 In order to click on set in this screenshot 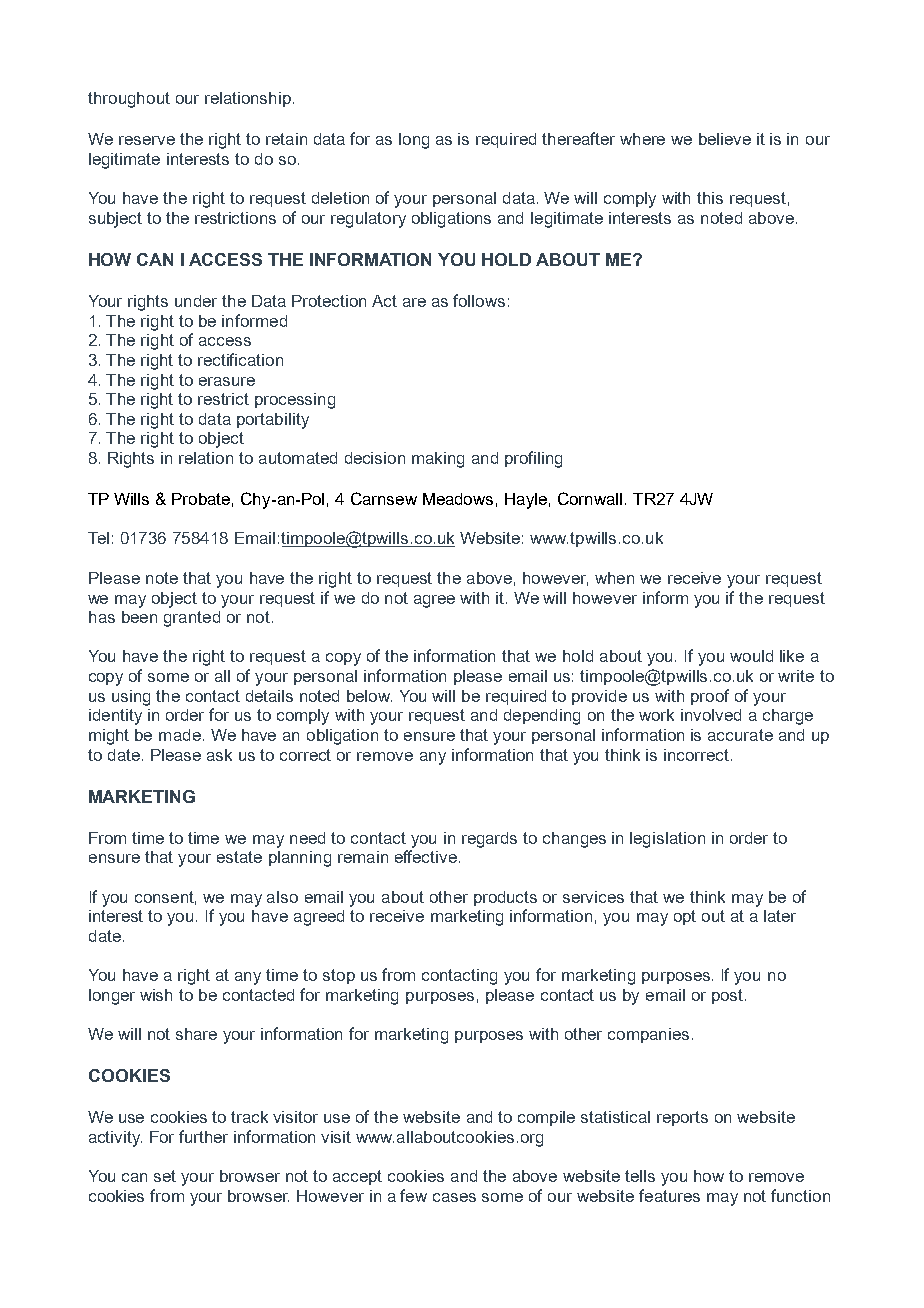, I will do `click(165, 1176)`.
